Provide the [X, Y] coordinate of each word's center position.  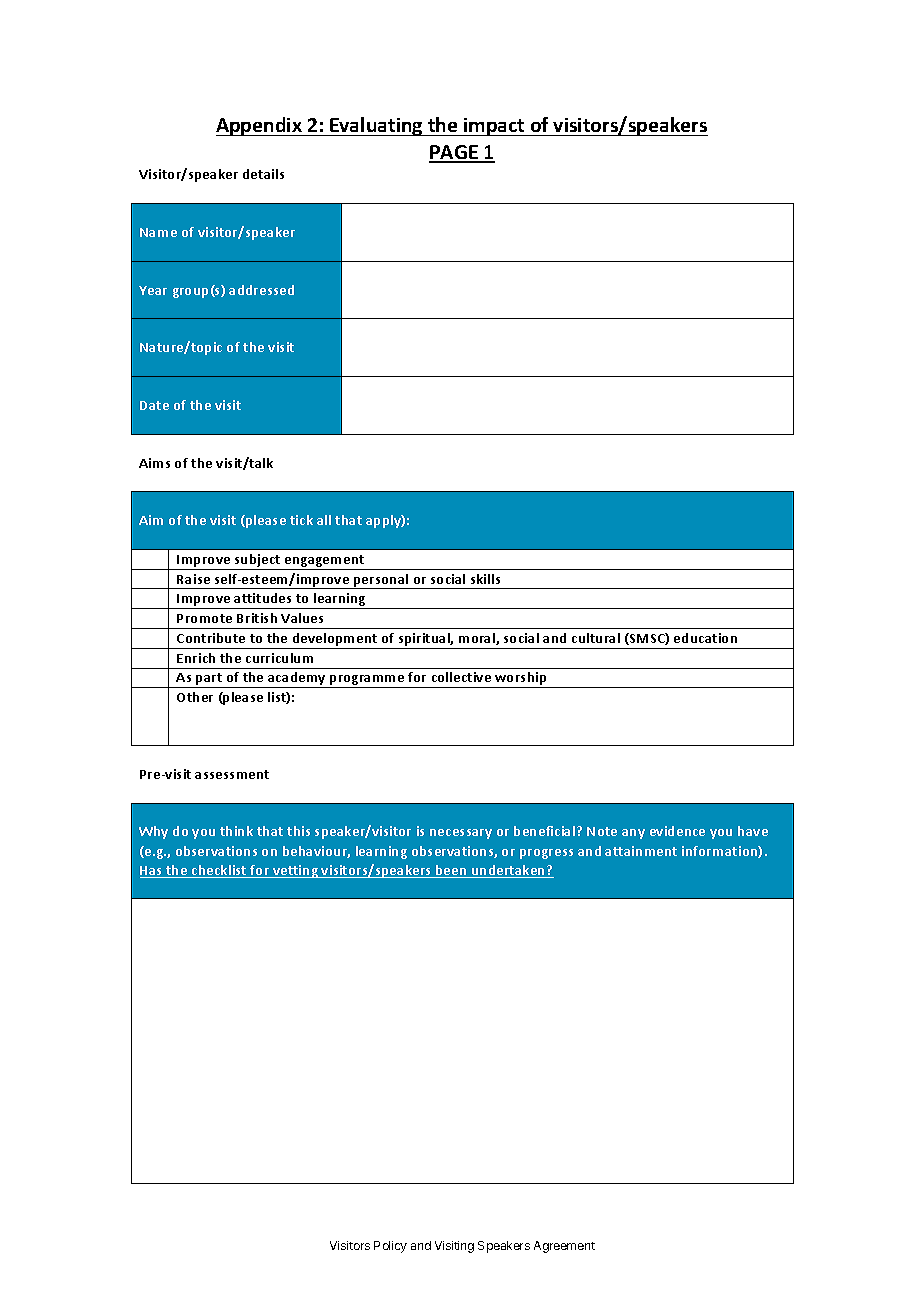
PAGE [454, 153]
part [209, 680]
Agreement [564, 1247]
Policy [390, 1247]
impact [494, 127]
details [263, 174]
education [705, 638]
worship [521, 680]
